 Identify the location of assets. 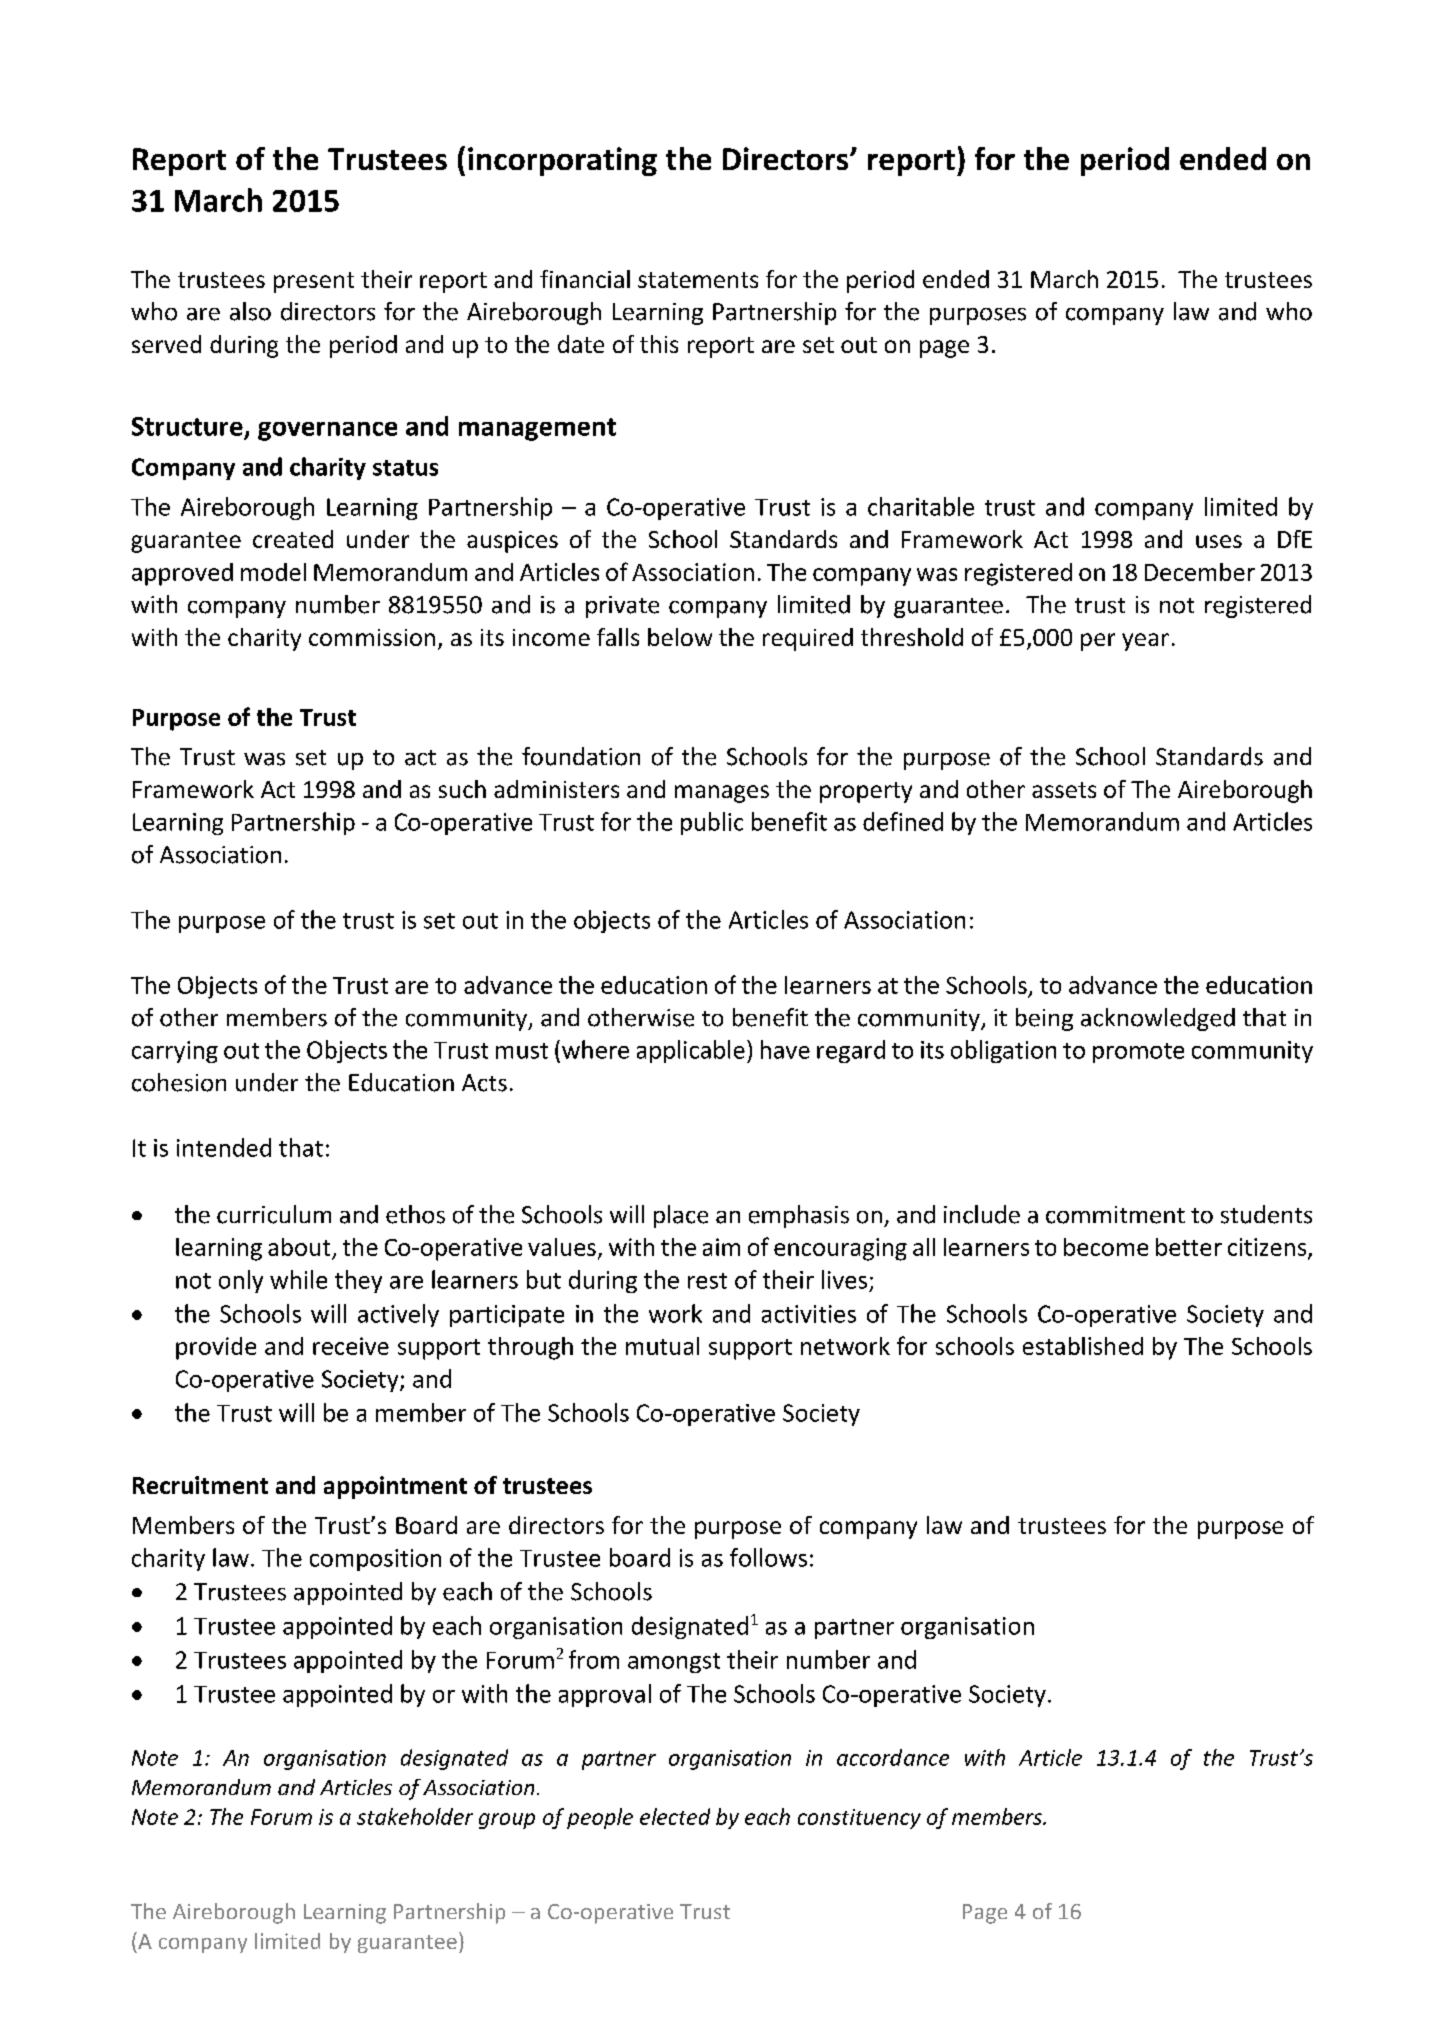
(1064, 790).
